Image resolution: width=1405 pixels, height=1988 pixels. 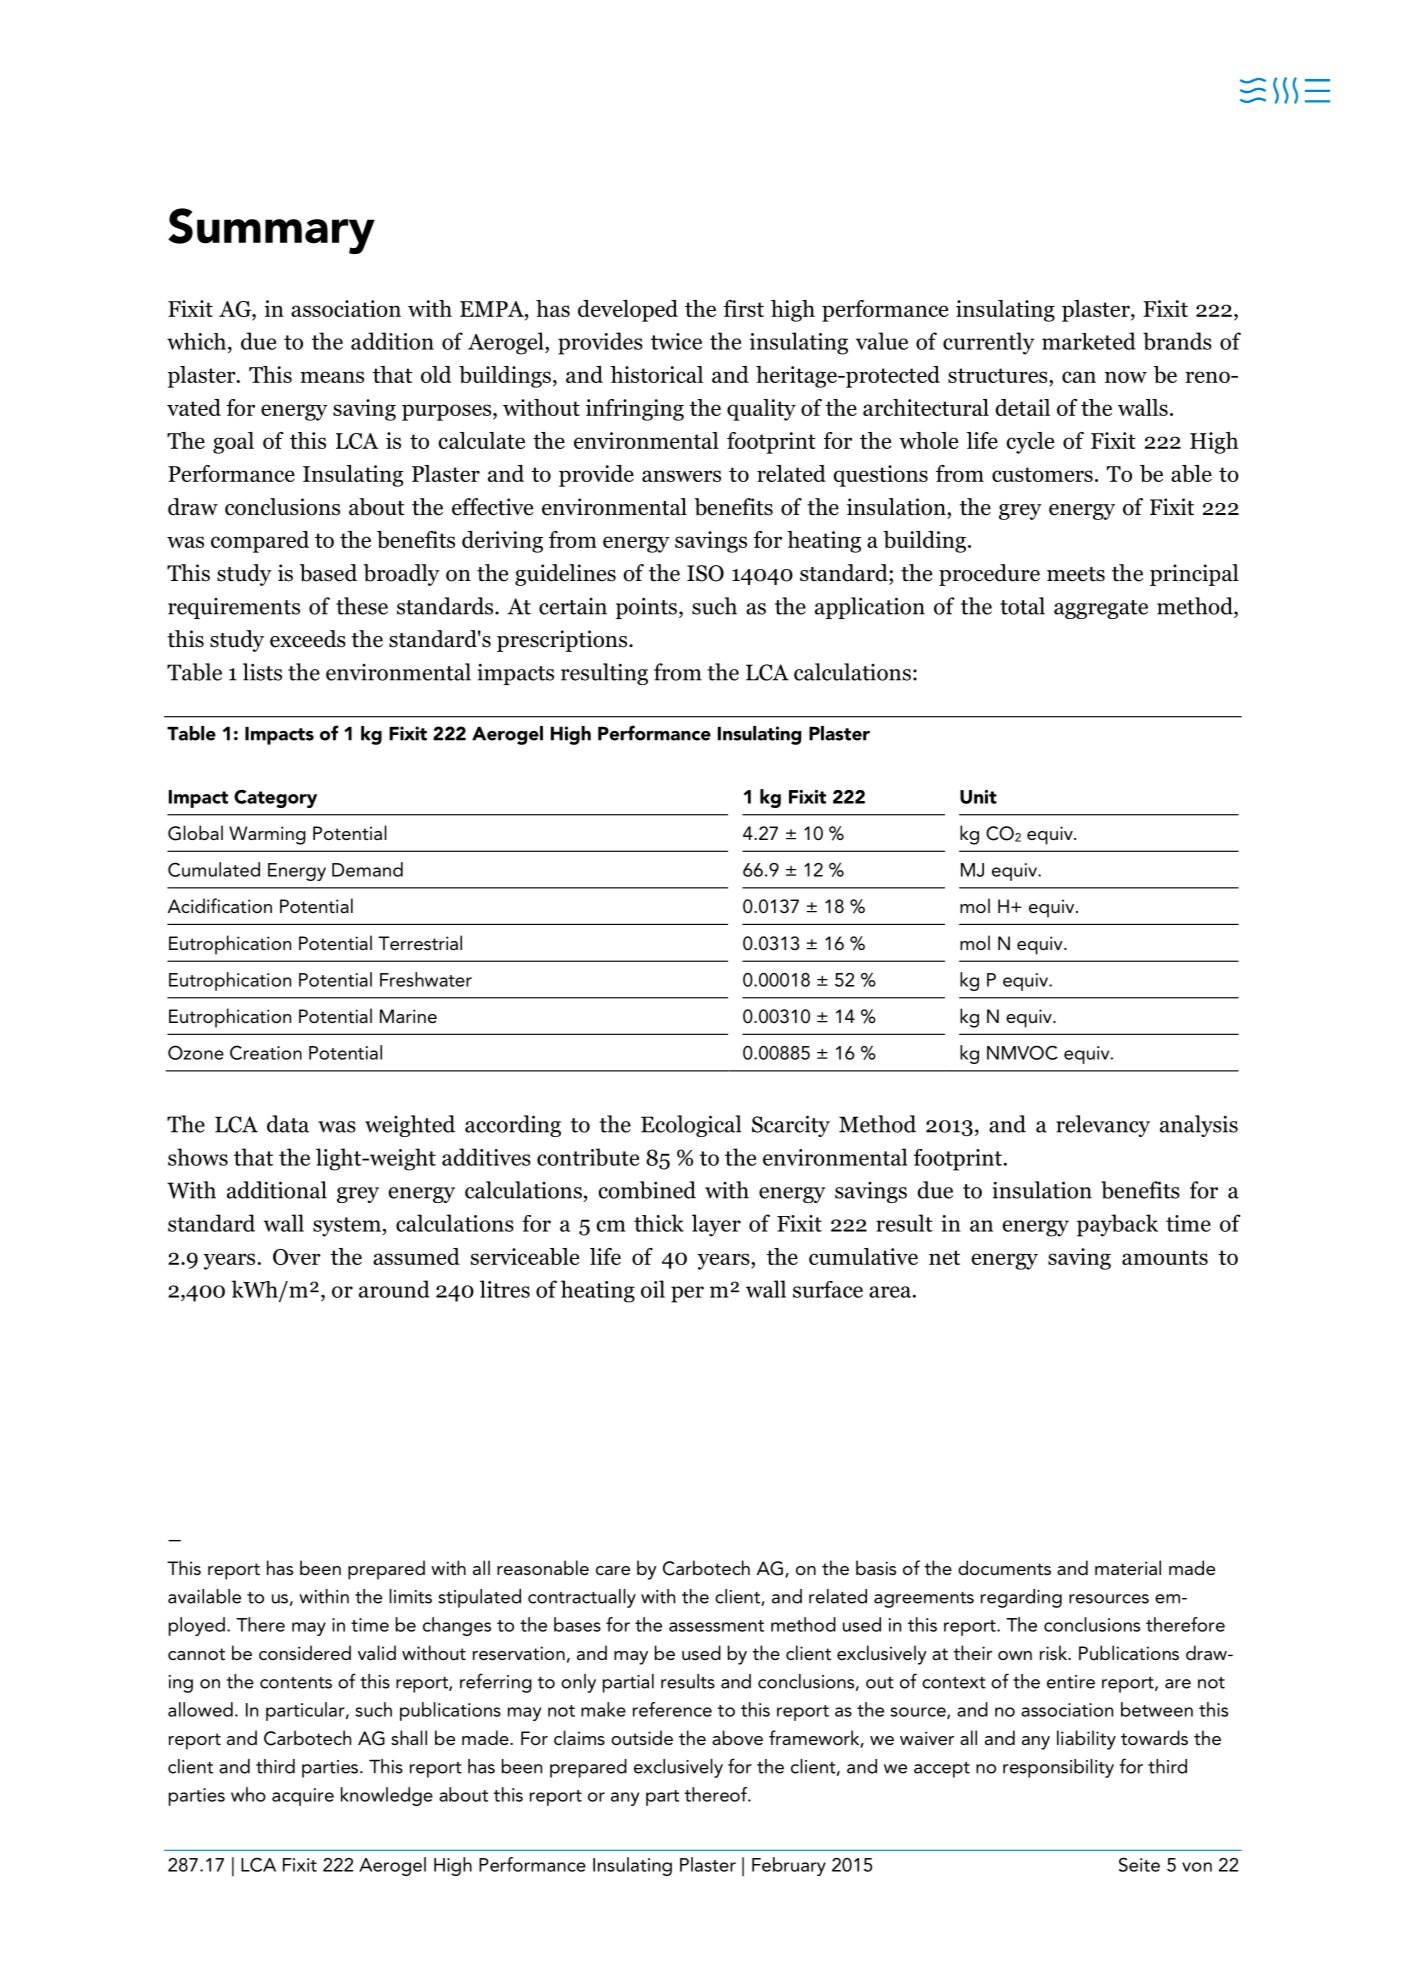 I want to click on first, so click(x=743, y=308).
